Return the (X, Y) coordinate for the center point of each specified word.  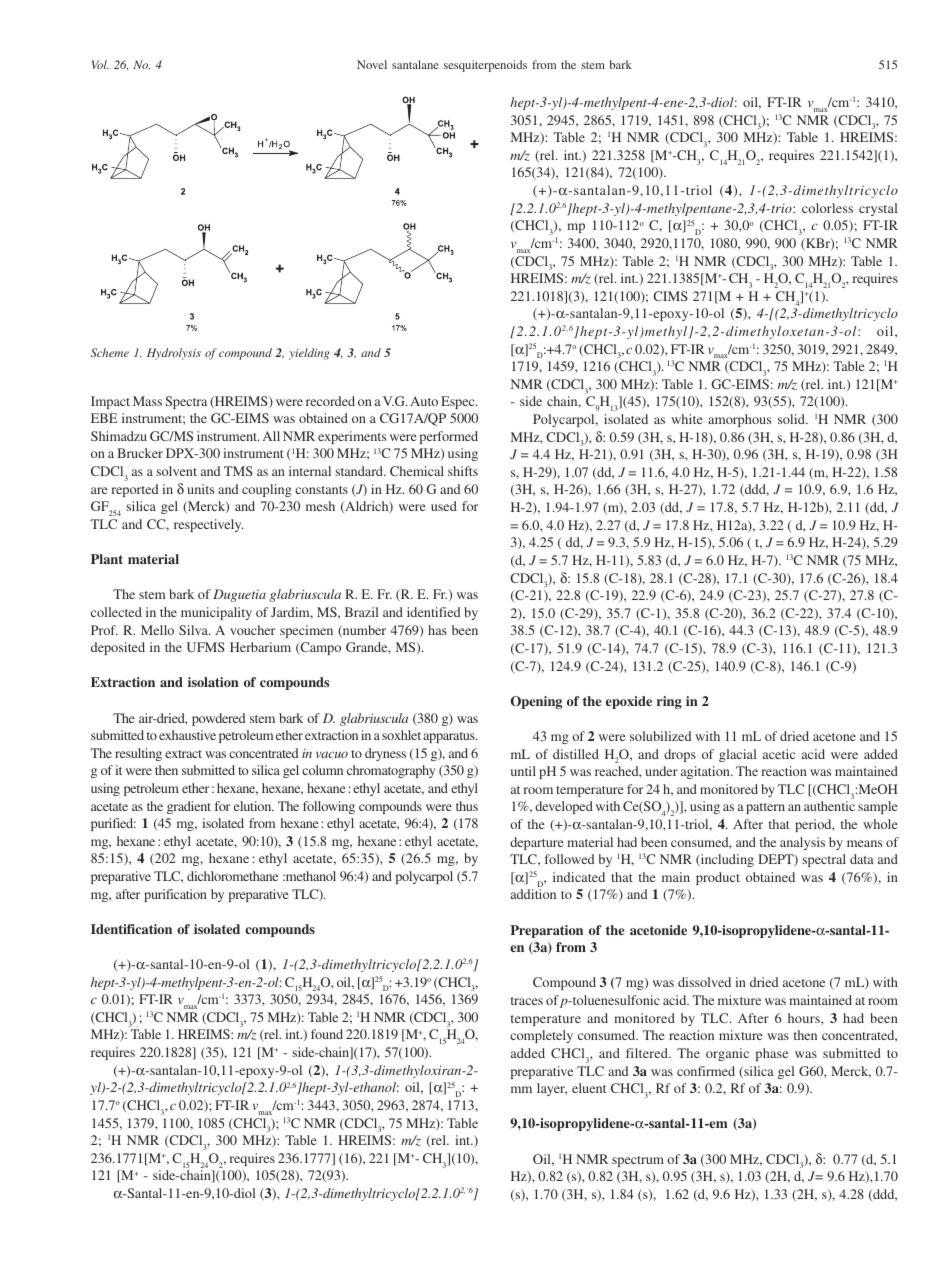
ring (669, 702)
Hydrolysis (174, 354)
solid (792, 419)
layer (552, 1089)
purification (175, 895)
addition (533, 894)
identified (433, 612)
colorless (827, 208)
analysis (802, 843)
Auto (424, 401)
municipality (216, 613)
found (327, 1034)
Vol (100, 64)
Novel (372, 64)
